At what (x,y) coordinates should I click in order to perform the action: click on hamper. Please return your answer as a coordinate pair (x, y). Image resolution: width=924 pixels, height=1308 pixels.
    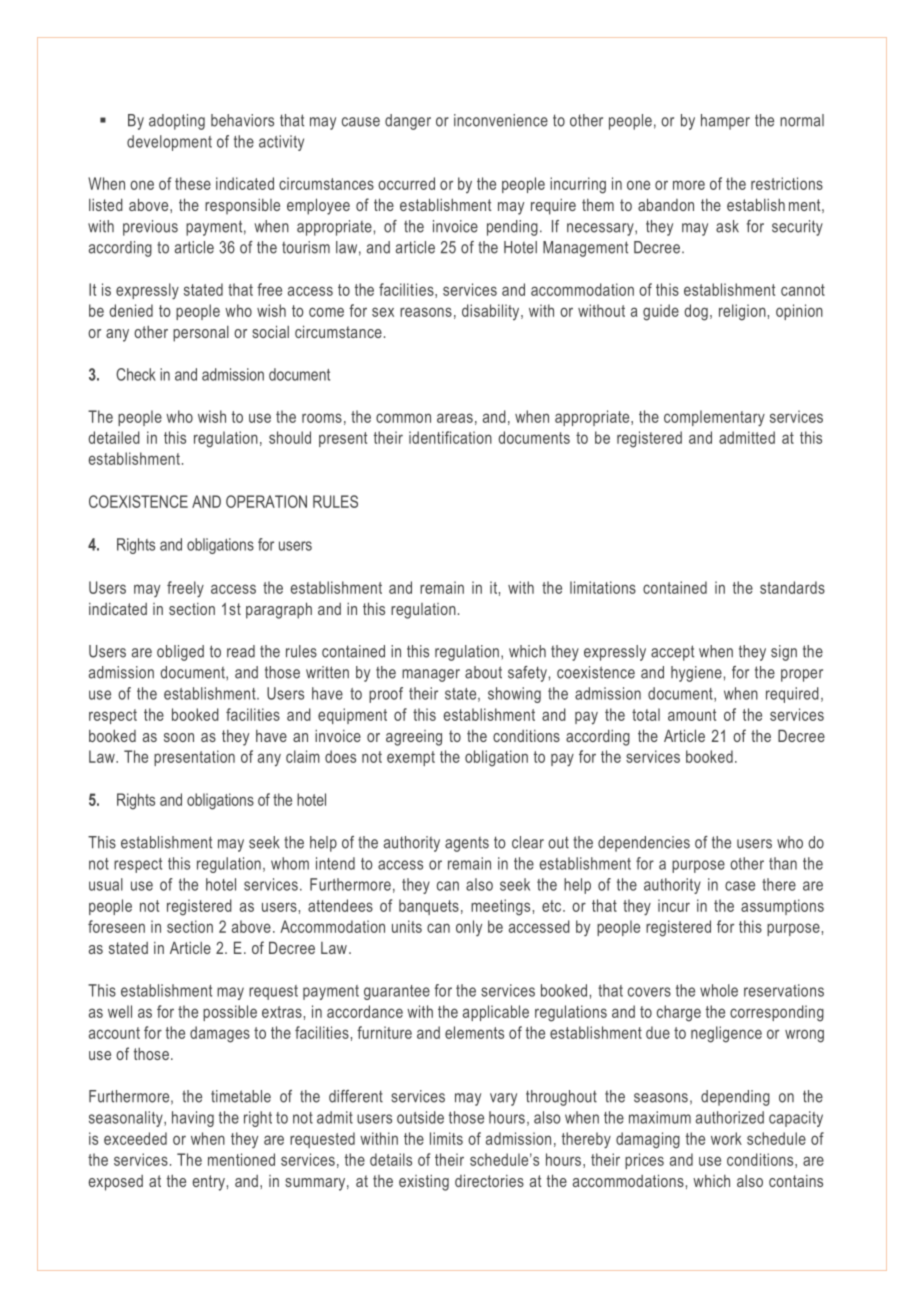
    Looking at the image, I should click on (725, 122).
